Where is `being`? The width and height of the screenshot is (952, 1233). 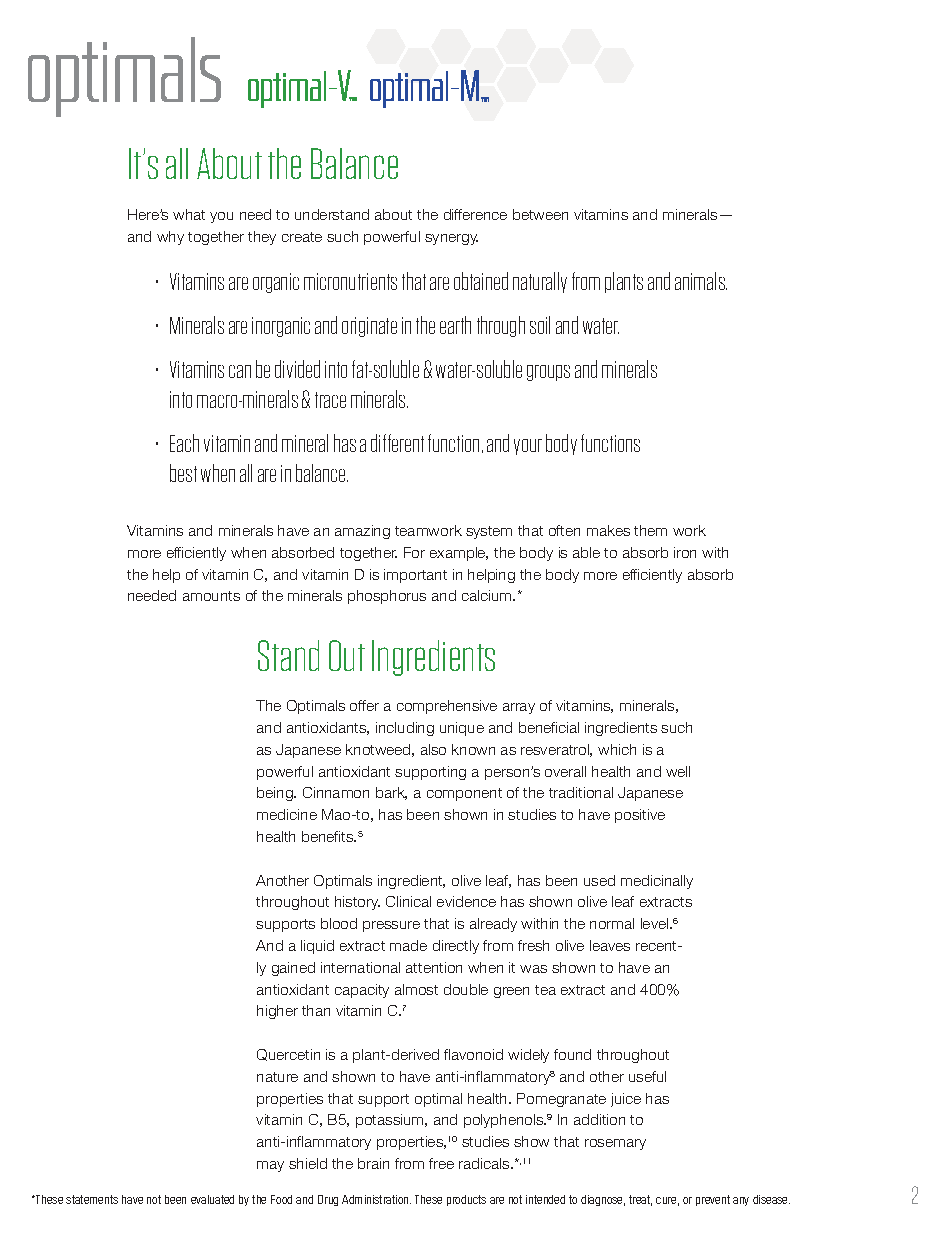
being is located at coordinates (276, 794).
